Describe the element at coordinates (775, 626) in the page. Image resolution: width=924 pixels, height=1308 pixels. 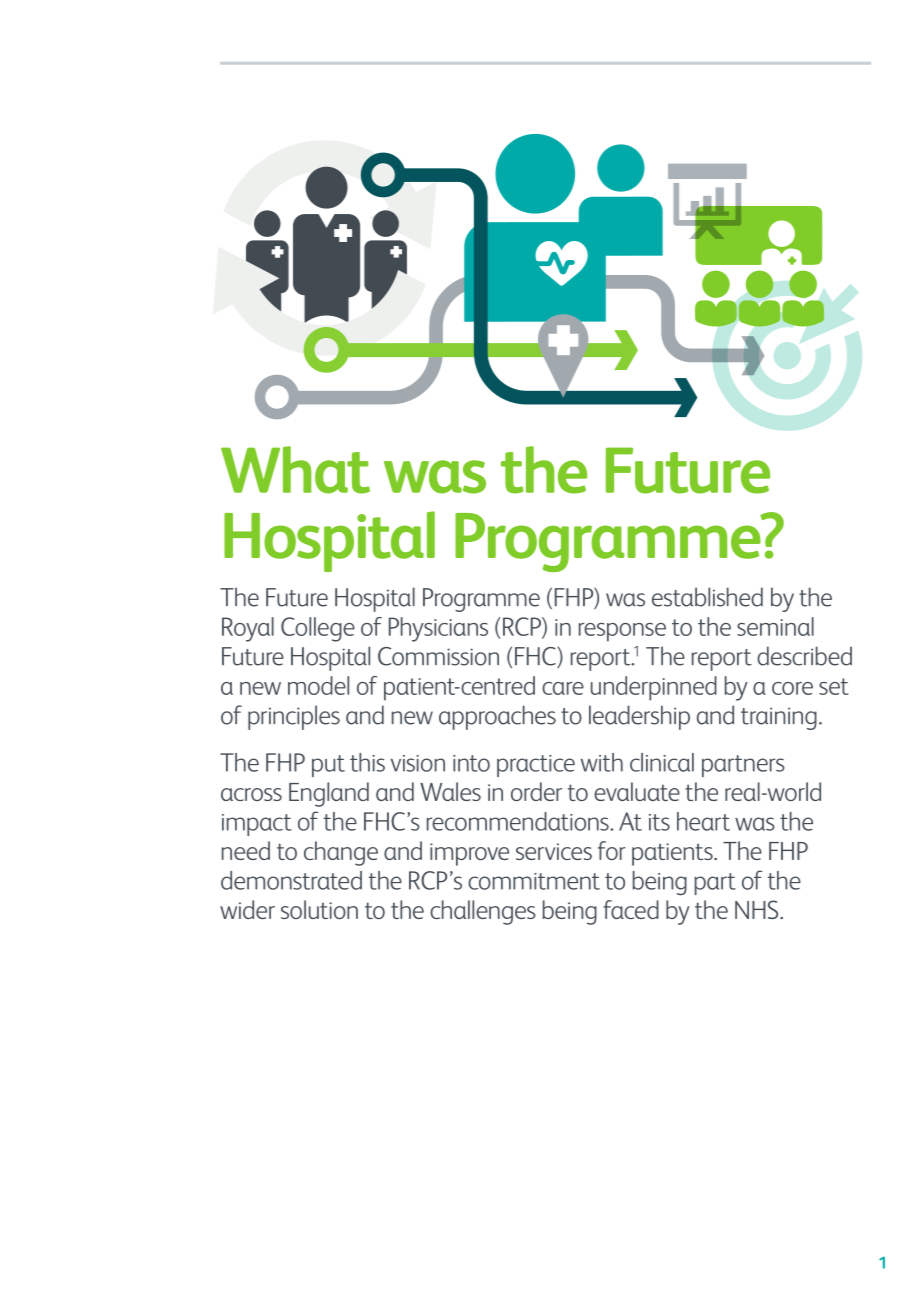
I see `seminal` at that location.
